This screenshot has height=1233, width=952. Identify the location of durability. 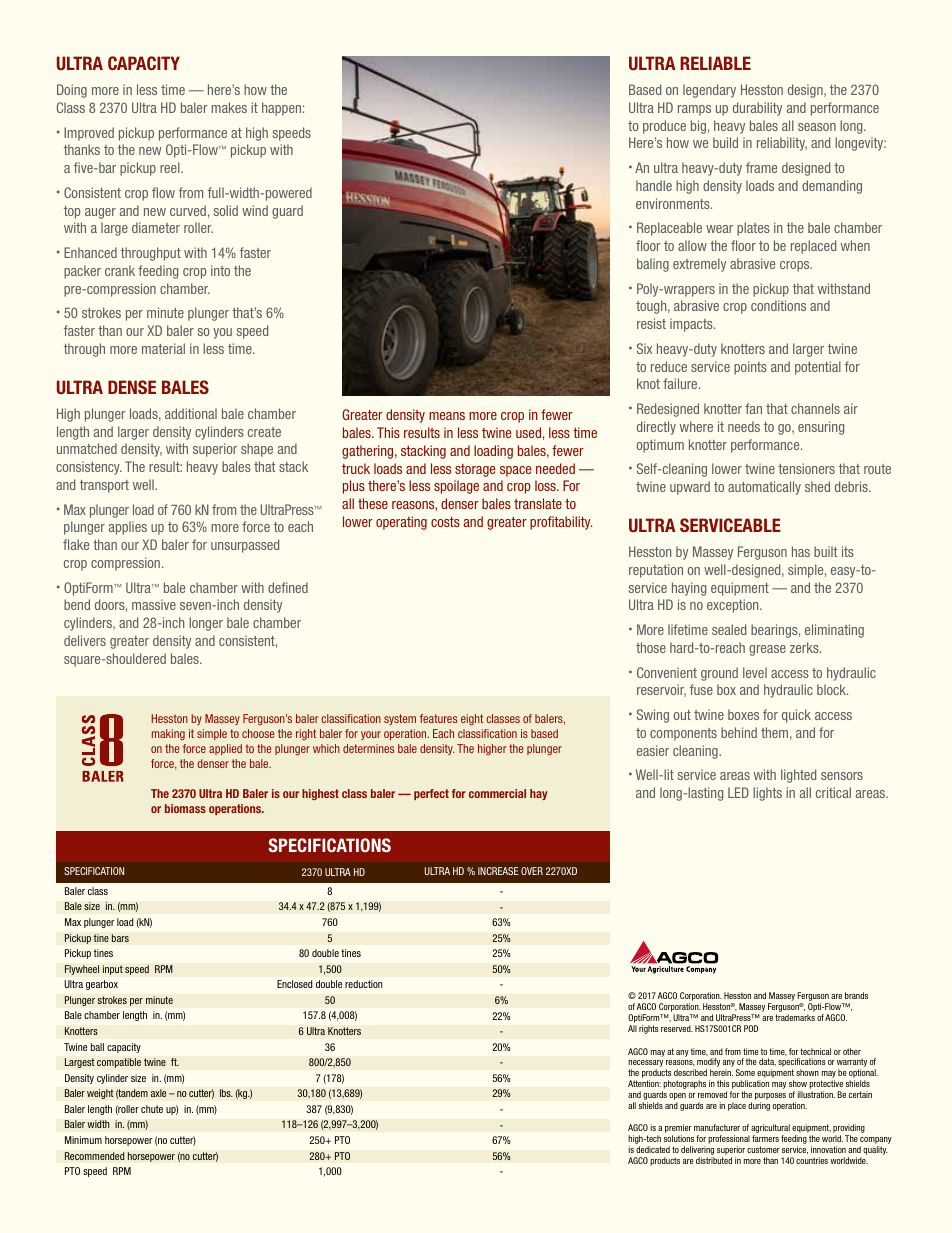
(757, 109).
